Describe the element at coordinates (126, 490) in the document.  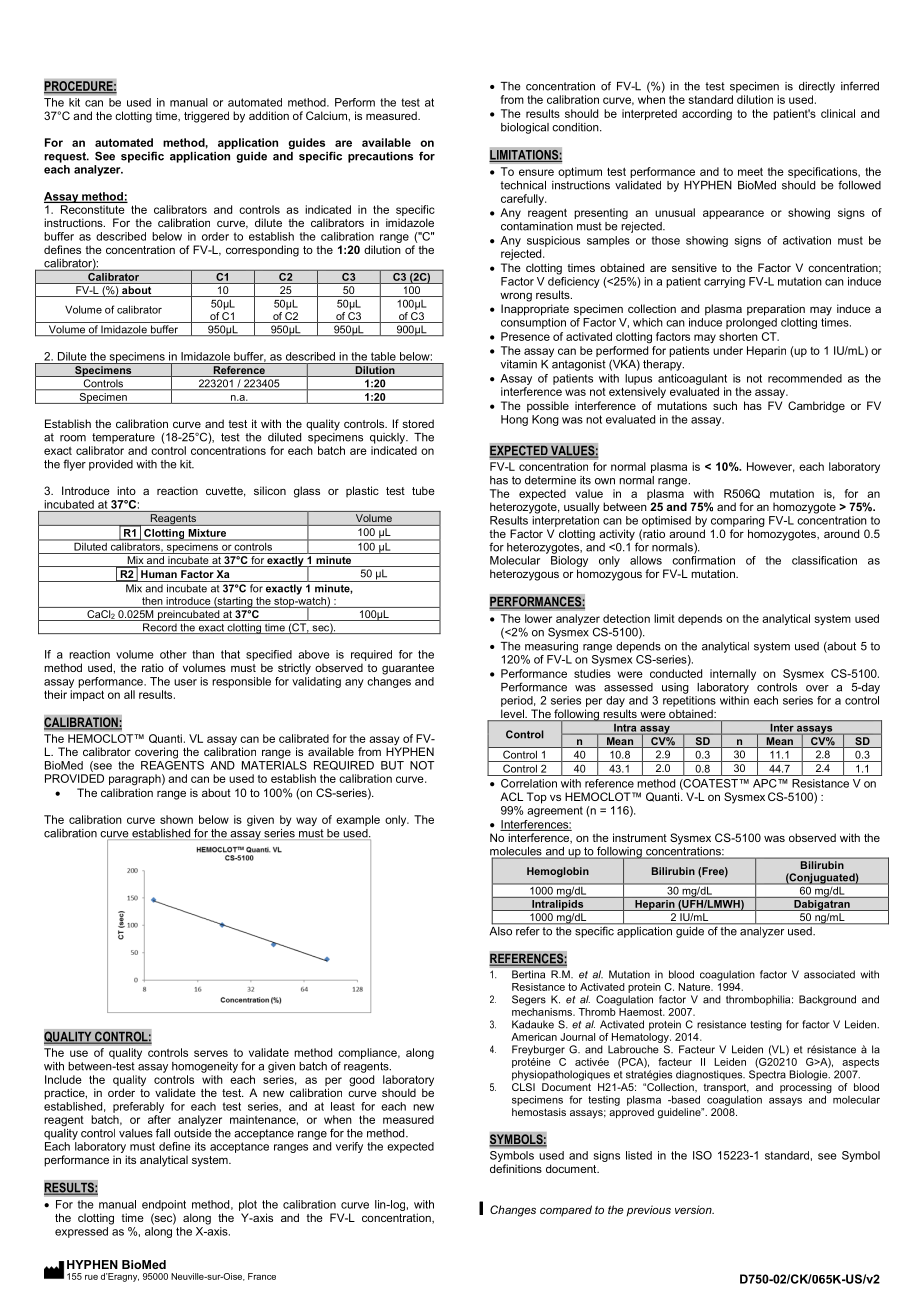
I see `into` at that location.
